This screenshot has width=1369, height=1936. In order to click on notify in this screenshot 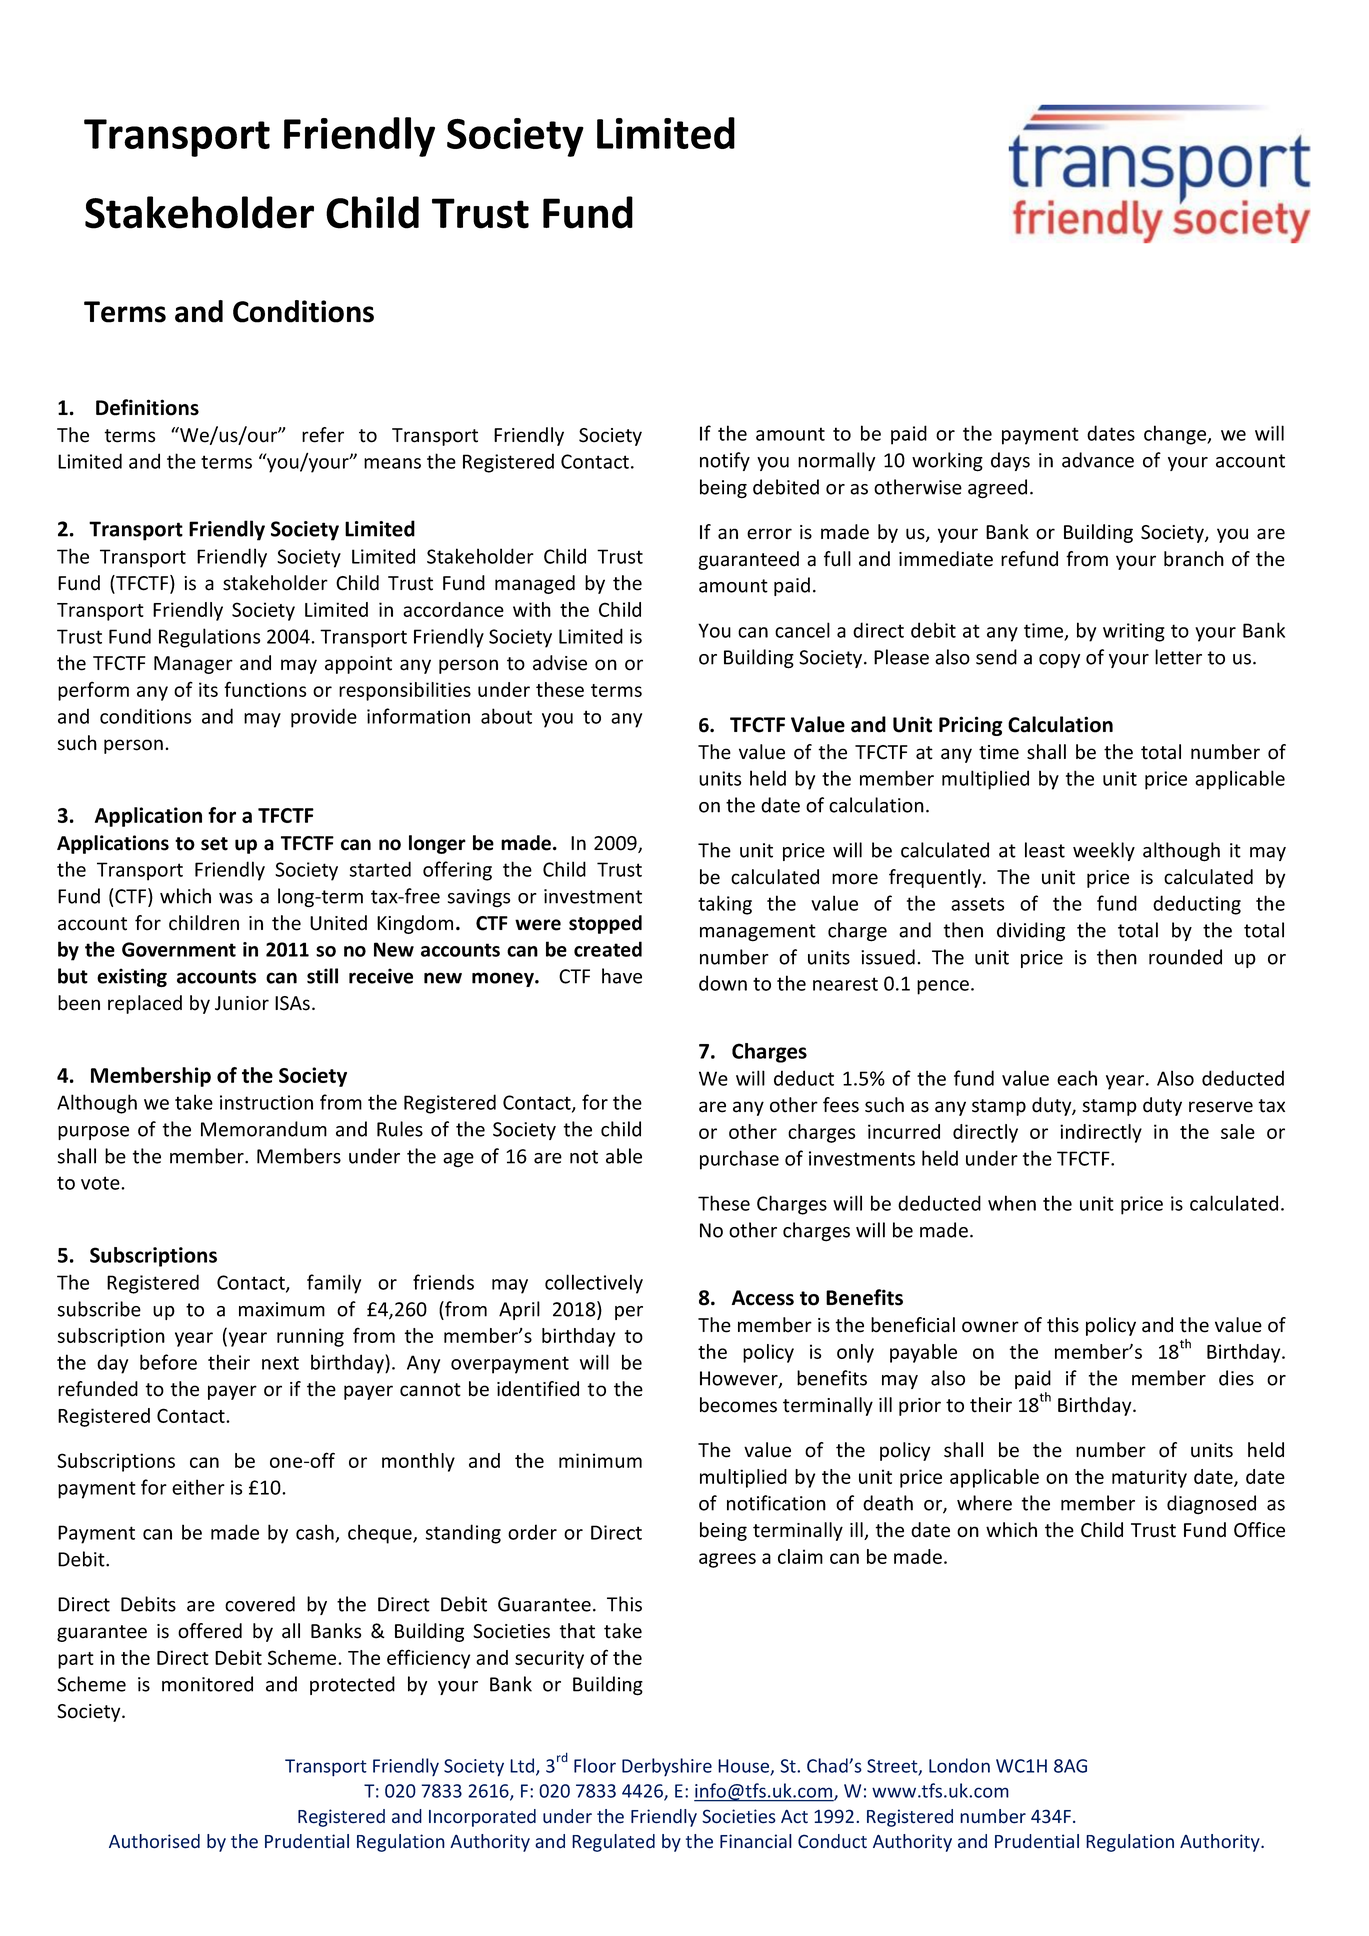, I will do `click(725, 461)`.
